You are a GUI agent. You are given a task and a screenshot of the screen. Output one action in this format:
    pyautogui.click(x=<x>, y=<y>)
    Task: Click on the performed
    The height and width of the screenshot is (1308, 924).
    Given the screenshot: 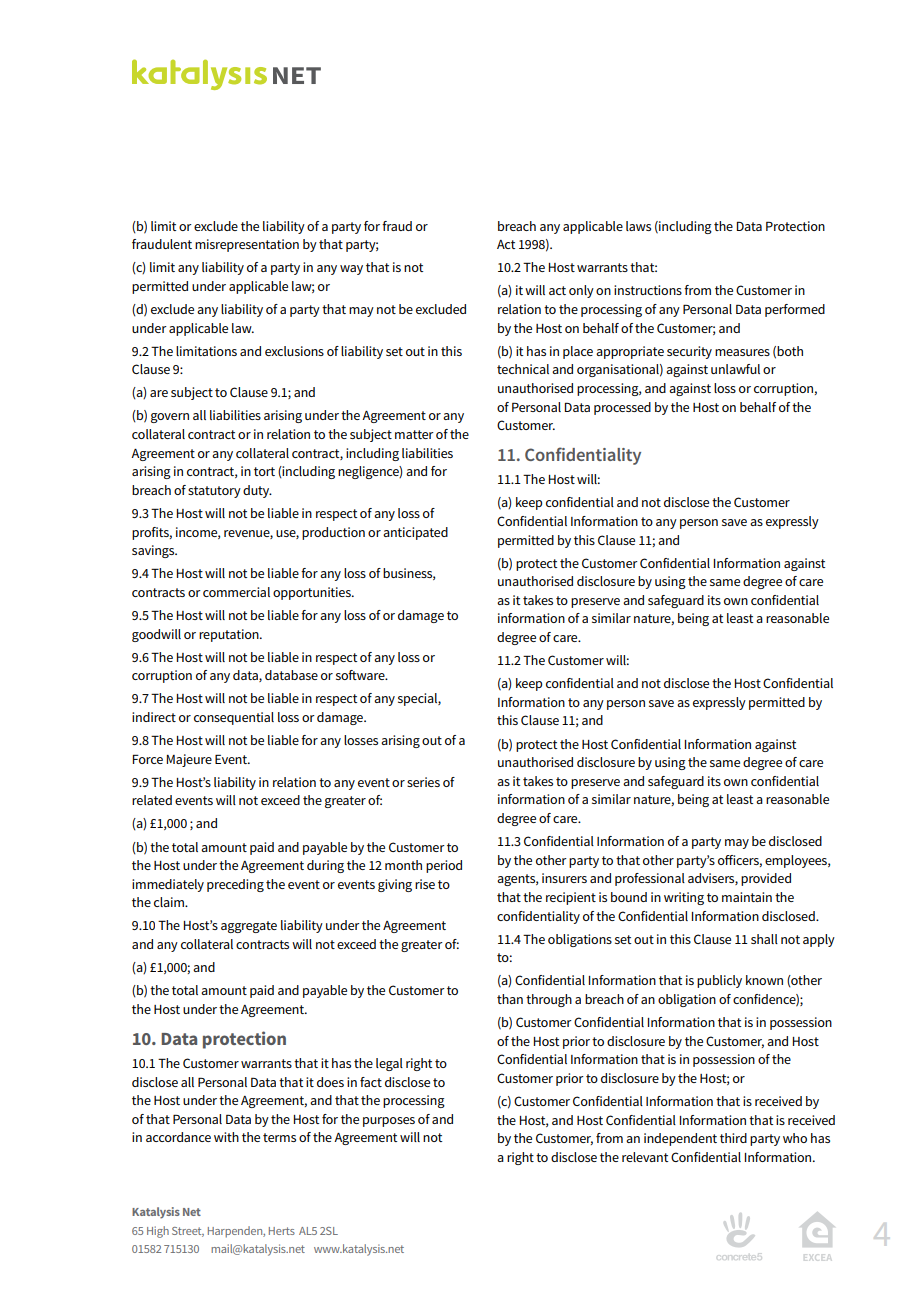 What is the action you would take?
    pyautogui.click(x=795, y=310)
